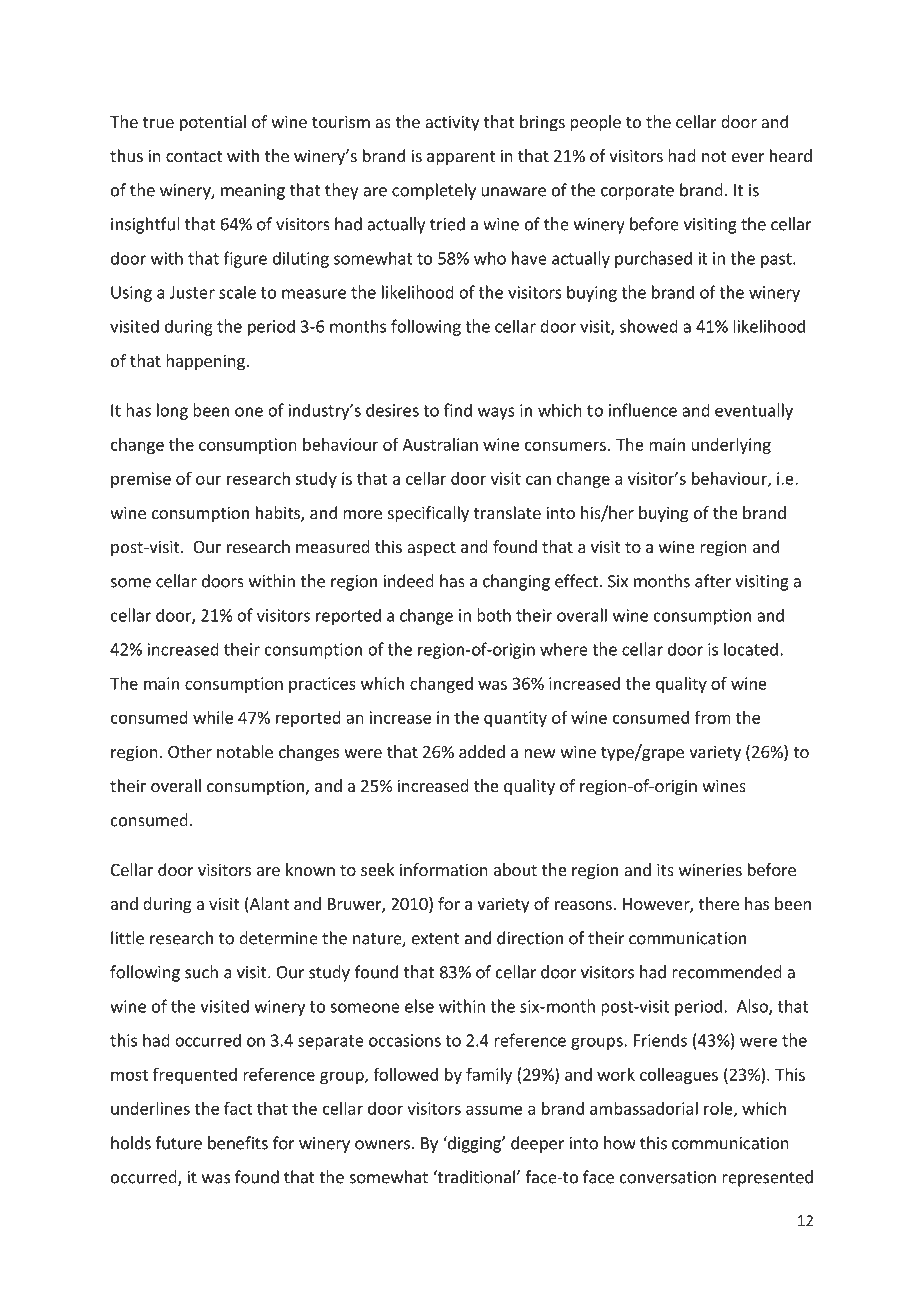  What do you see at coordinates (791, 155) in the page?
I see `heard` at bounding box center [791, 155].
